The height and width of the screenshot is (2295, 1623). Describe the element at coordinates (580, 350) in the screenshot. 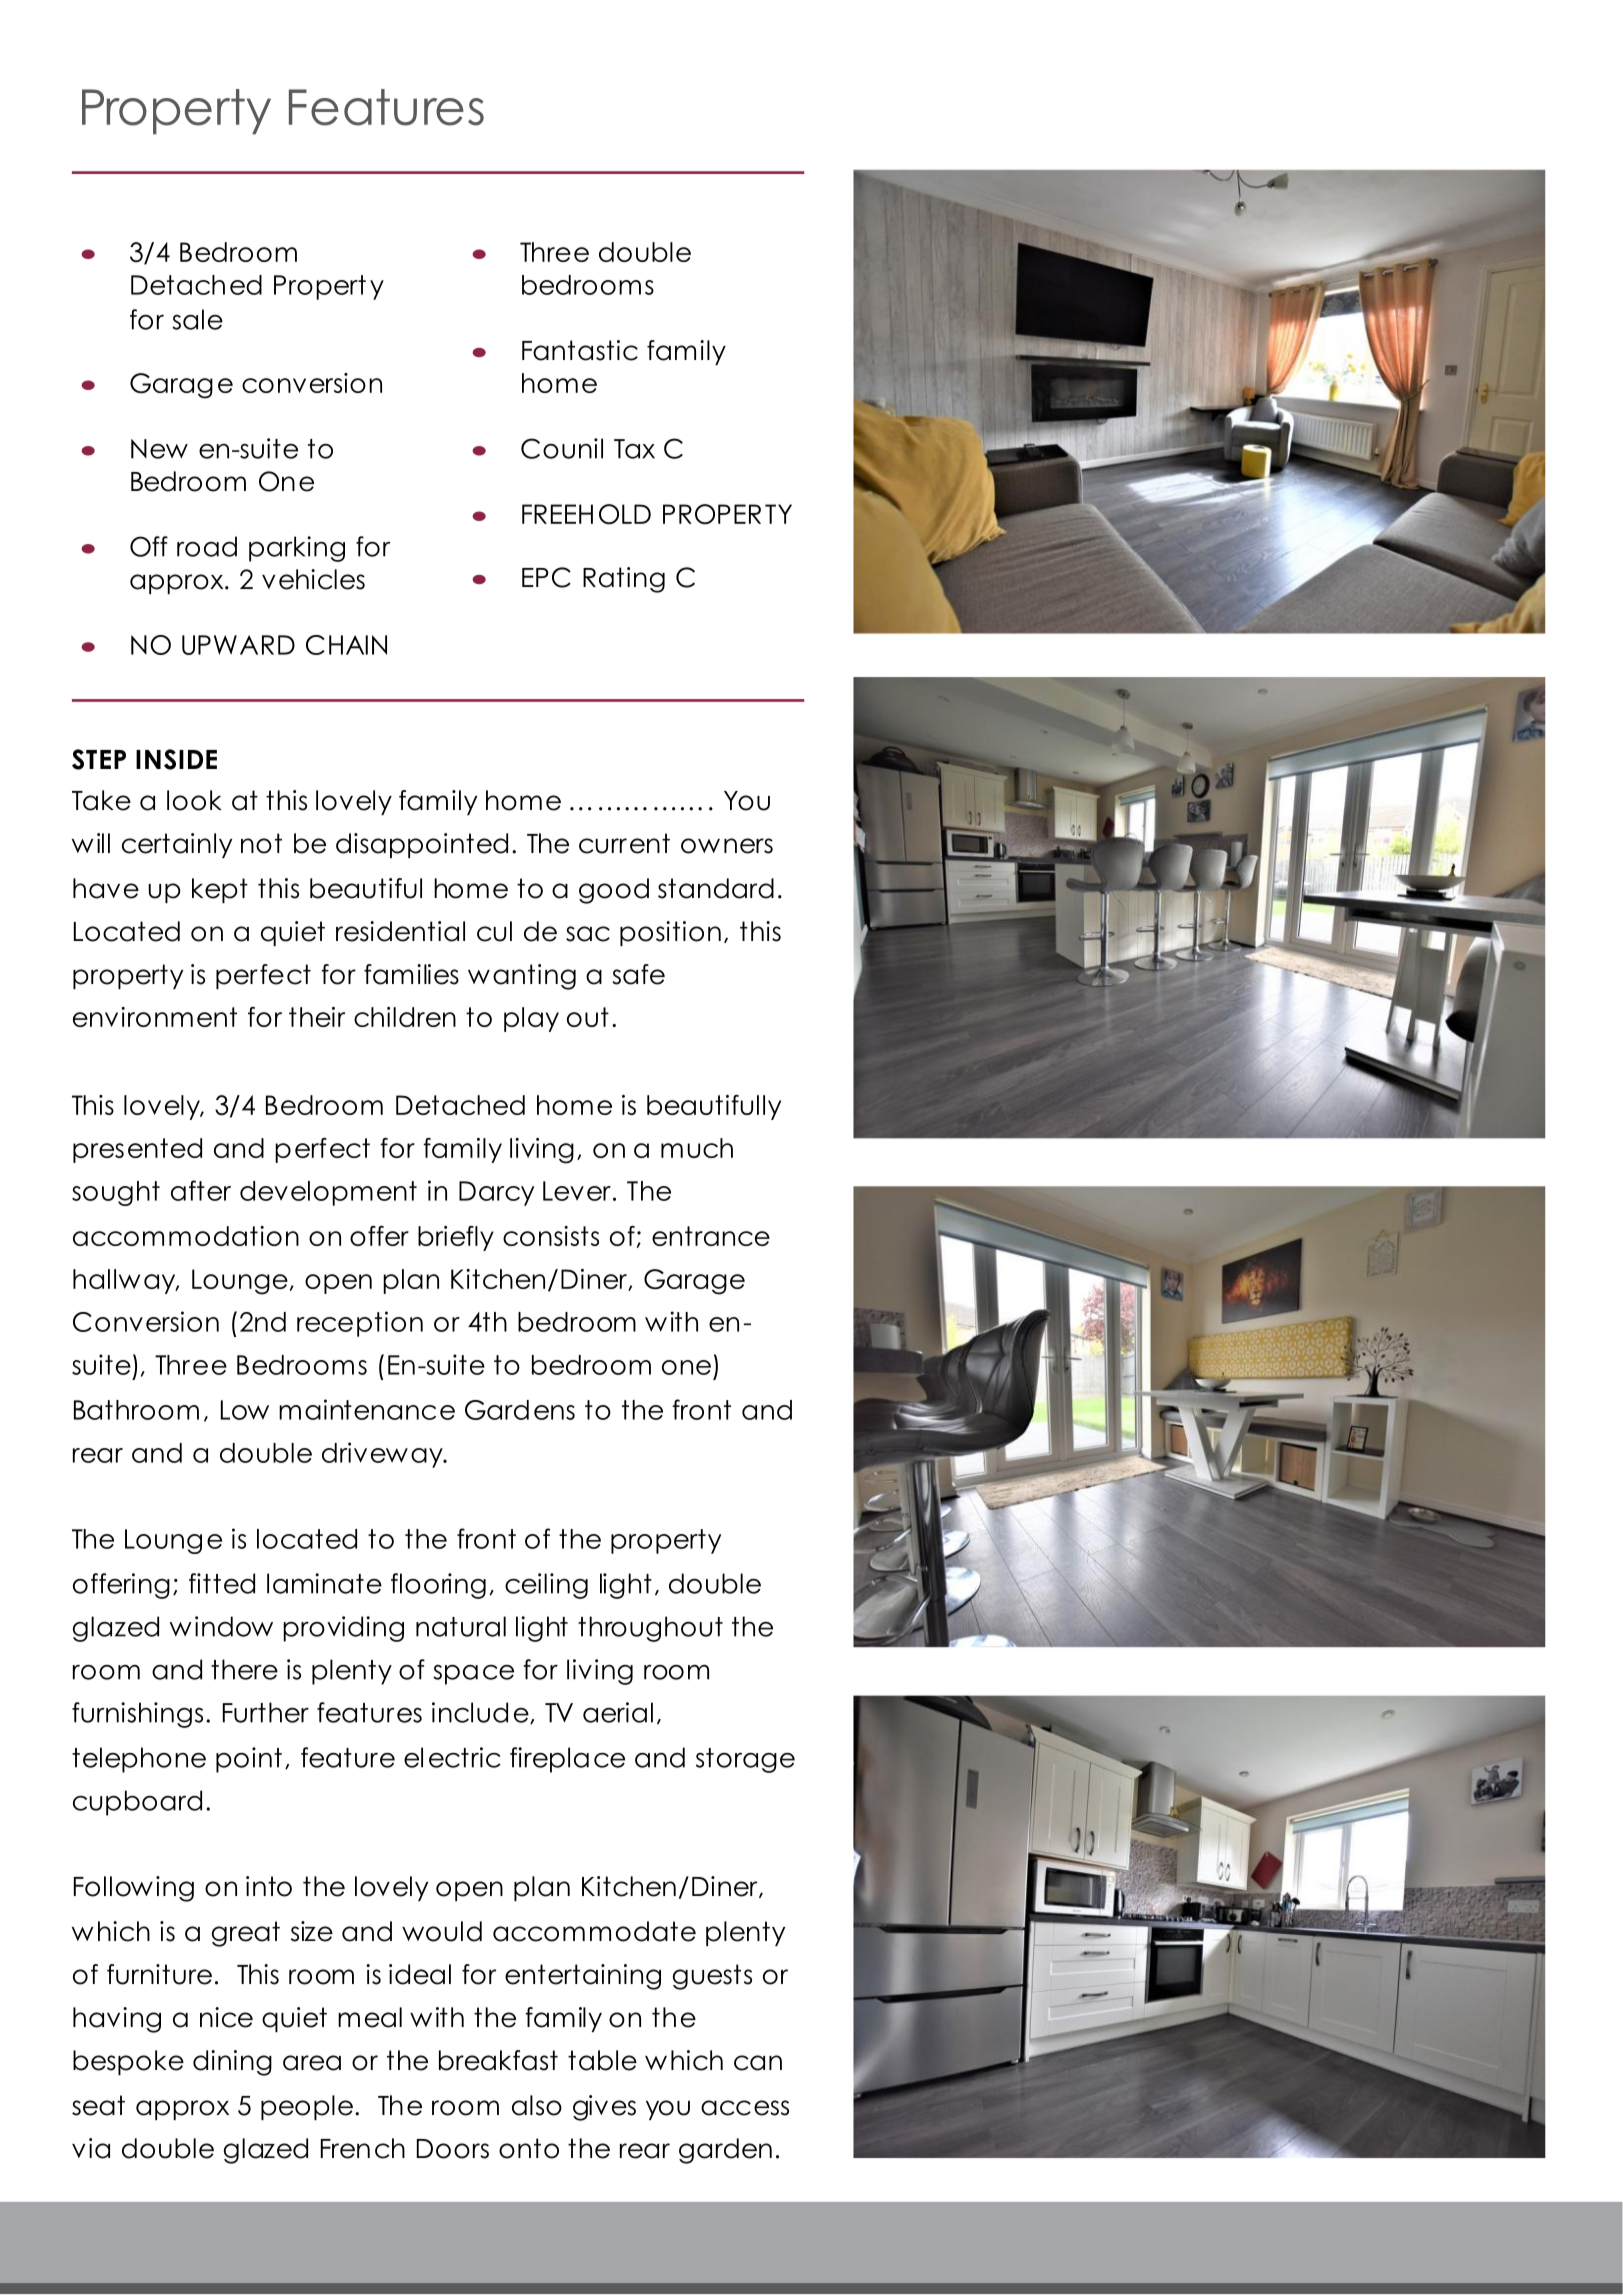

I see `Fantastic` at that location.
